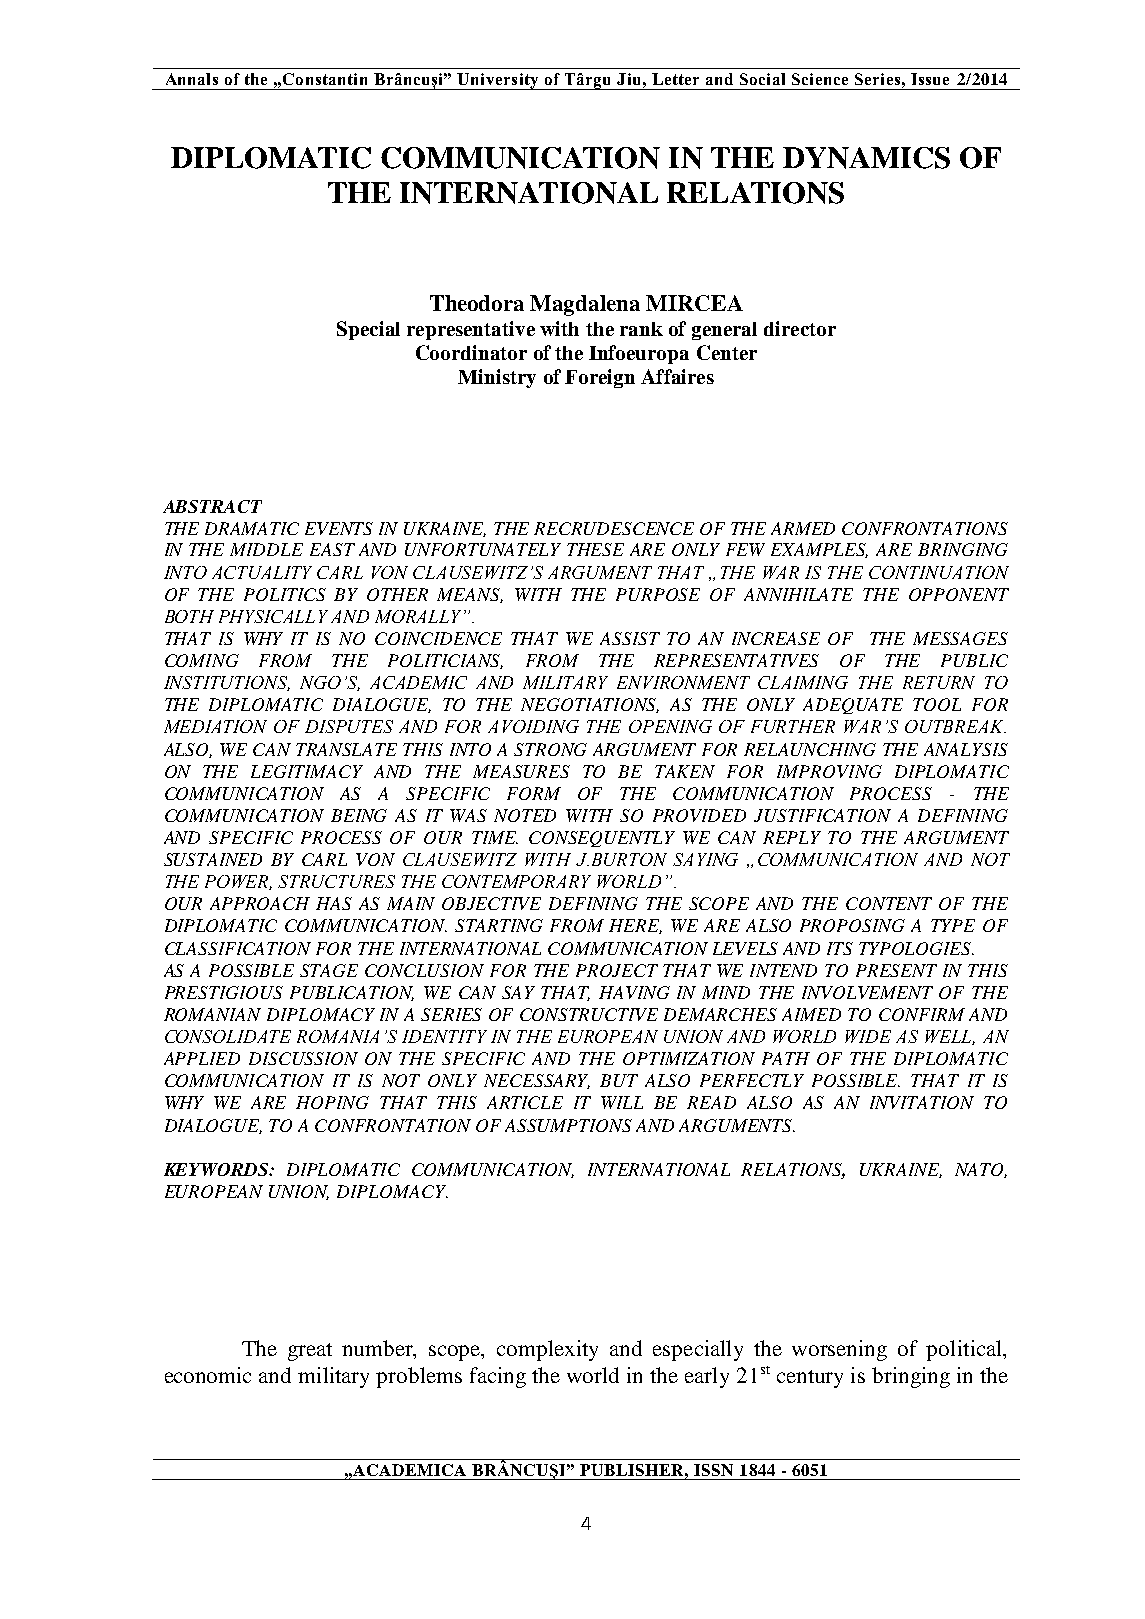 This screenshot has width=1145, height=1619. I want to click on worsening, so click(839, 1350).
